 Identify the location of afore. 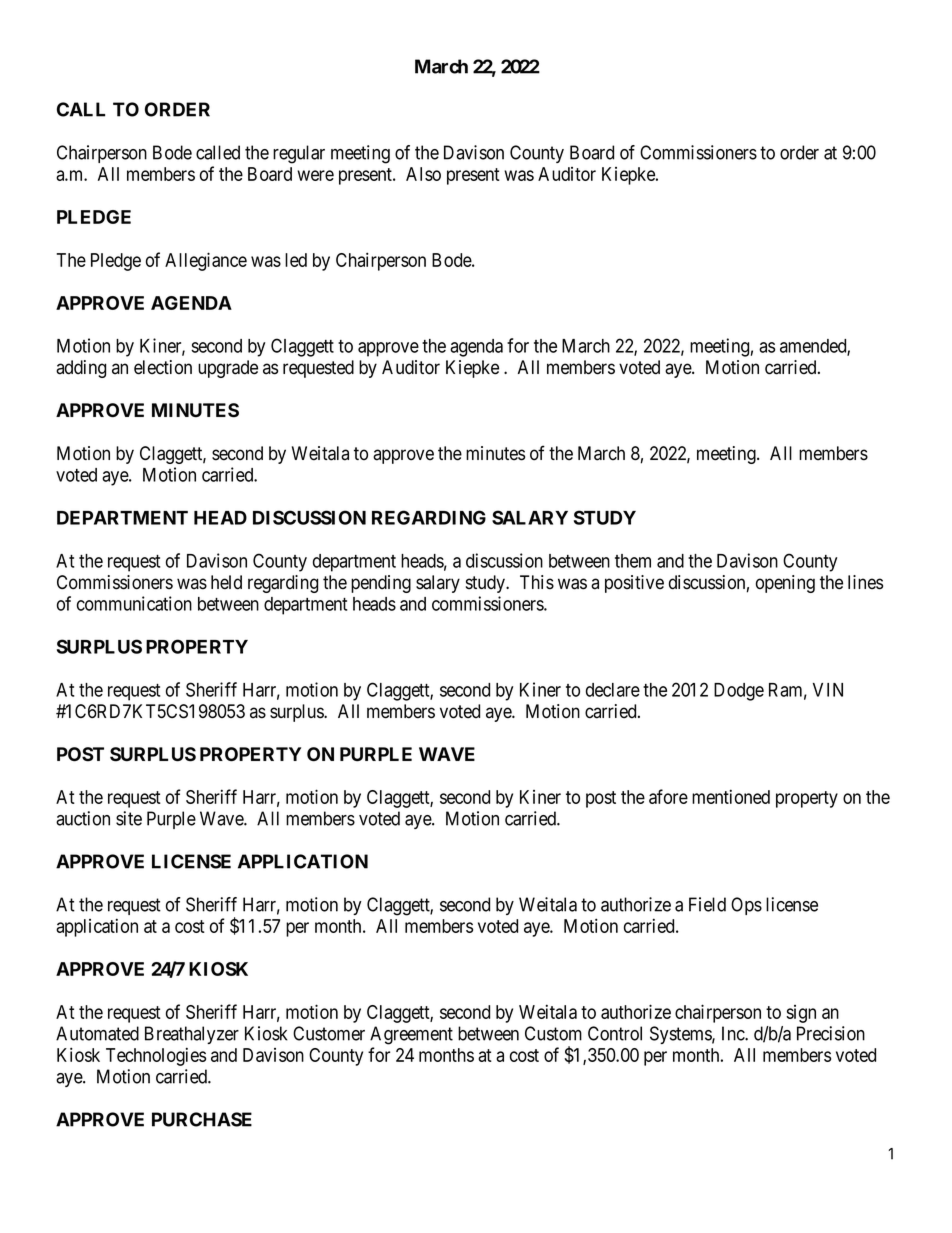
(668, 796).
